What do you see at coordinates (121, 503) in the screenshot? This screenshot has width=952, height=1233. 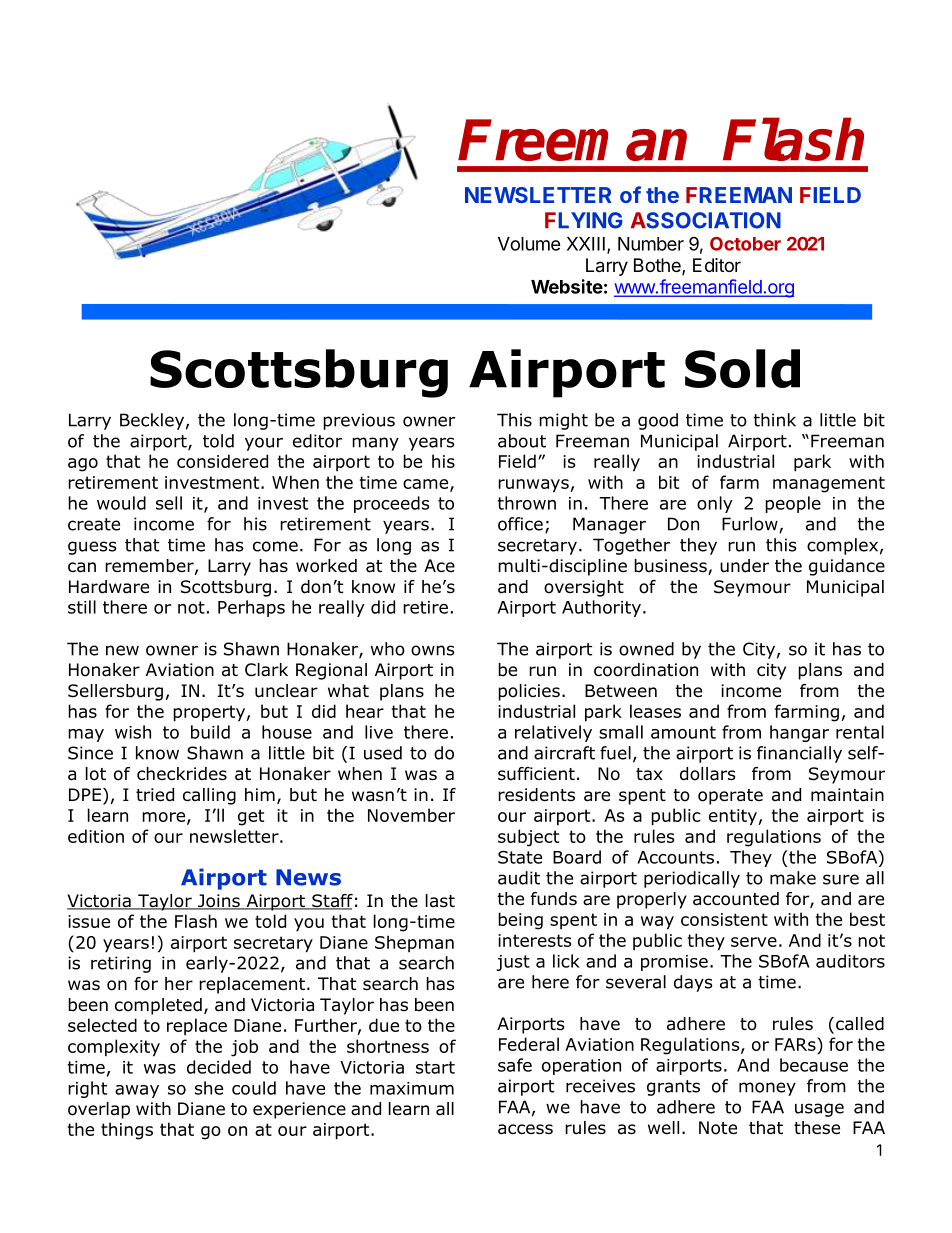 I see `would` at bounding box center [121, 503].
